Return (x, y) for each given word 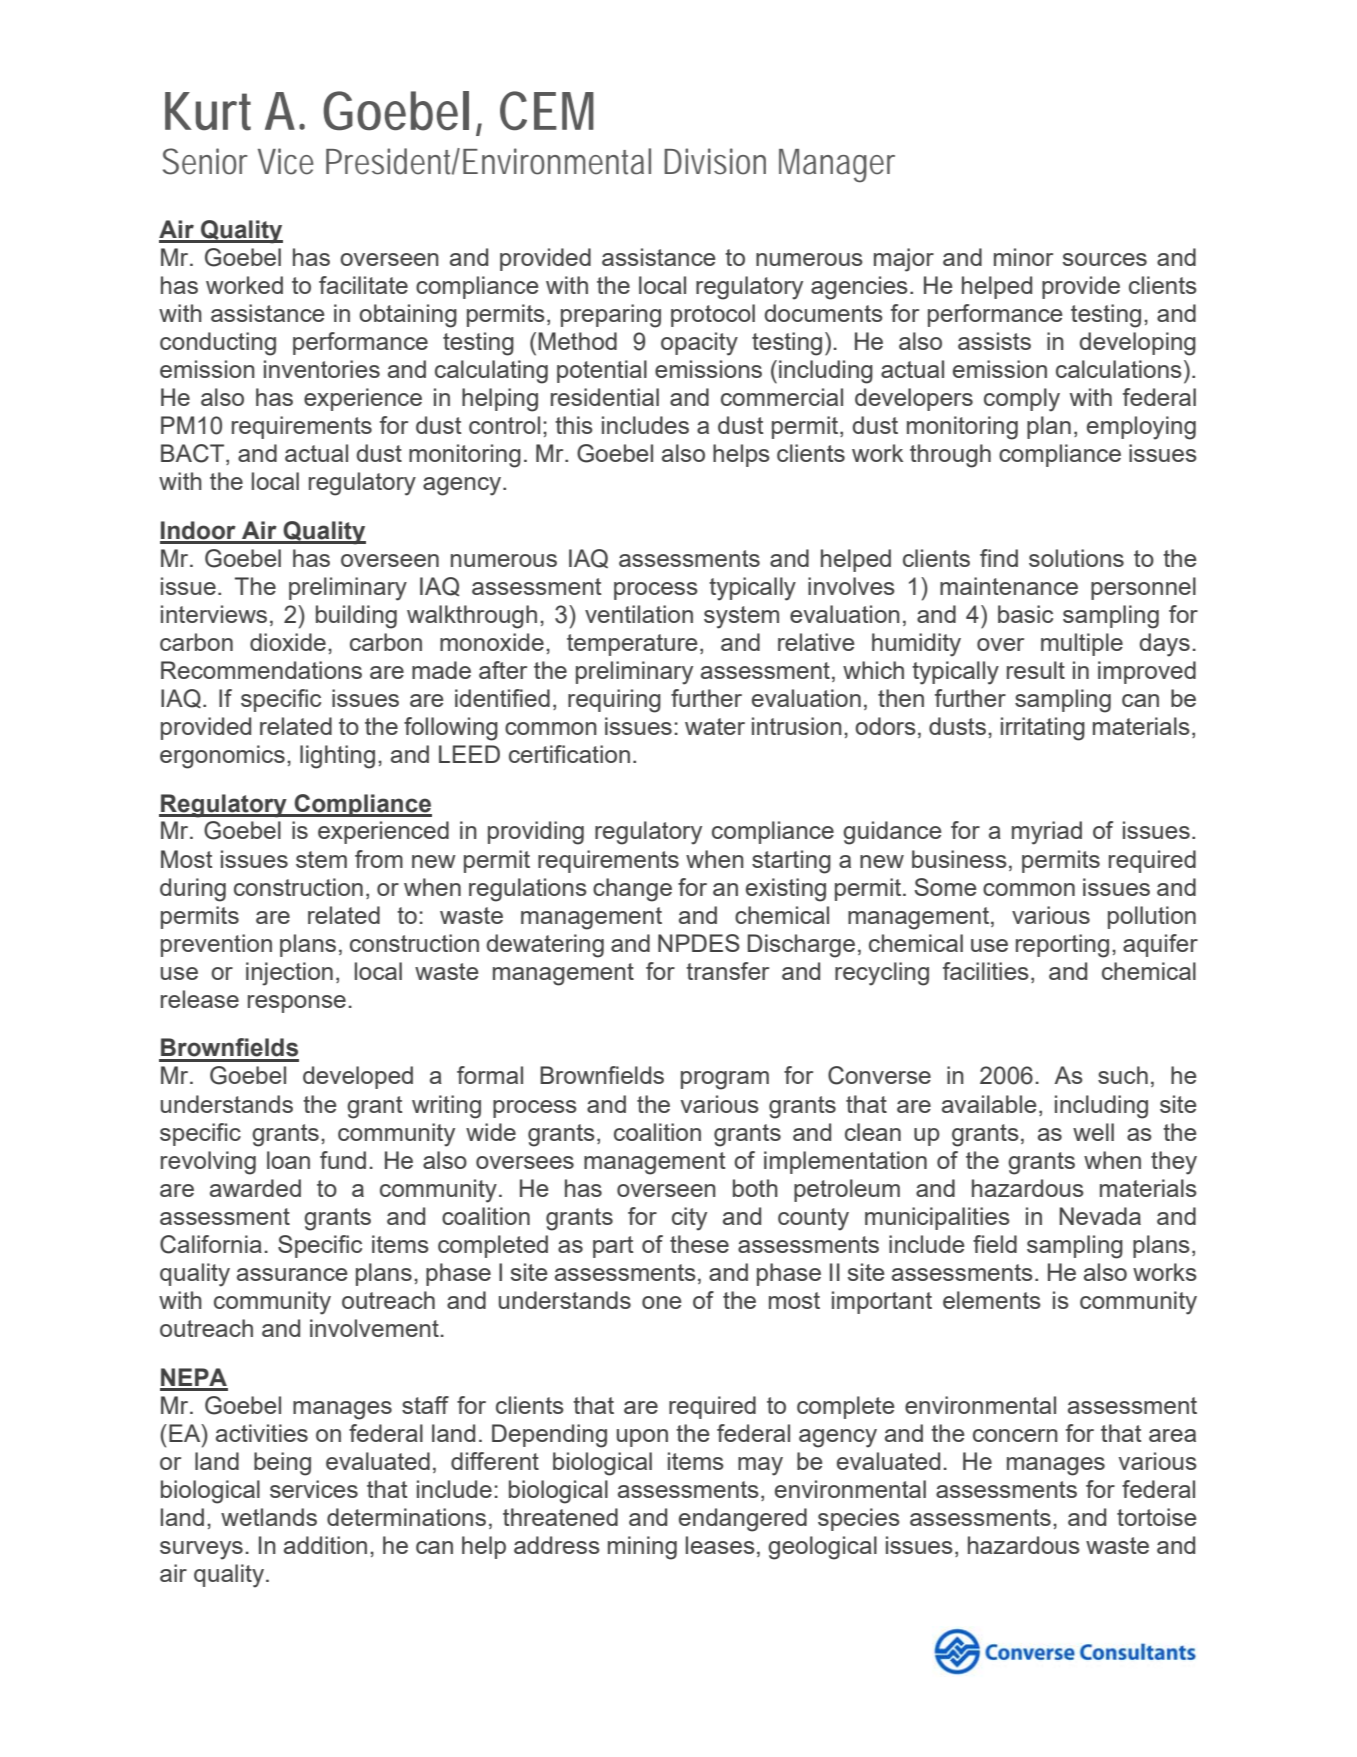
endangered (743, 1520)
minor (1023, 257)
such (1123, 1075)
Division (715, 161)
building (356, 617)
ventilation (639, 614)
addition (325, 1545)
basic (1025, 614)
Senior (205, 161)
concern (1015, 1435)
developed (358, 1077)
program (725, 1080)
